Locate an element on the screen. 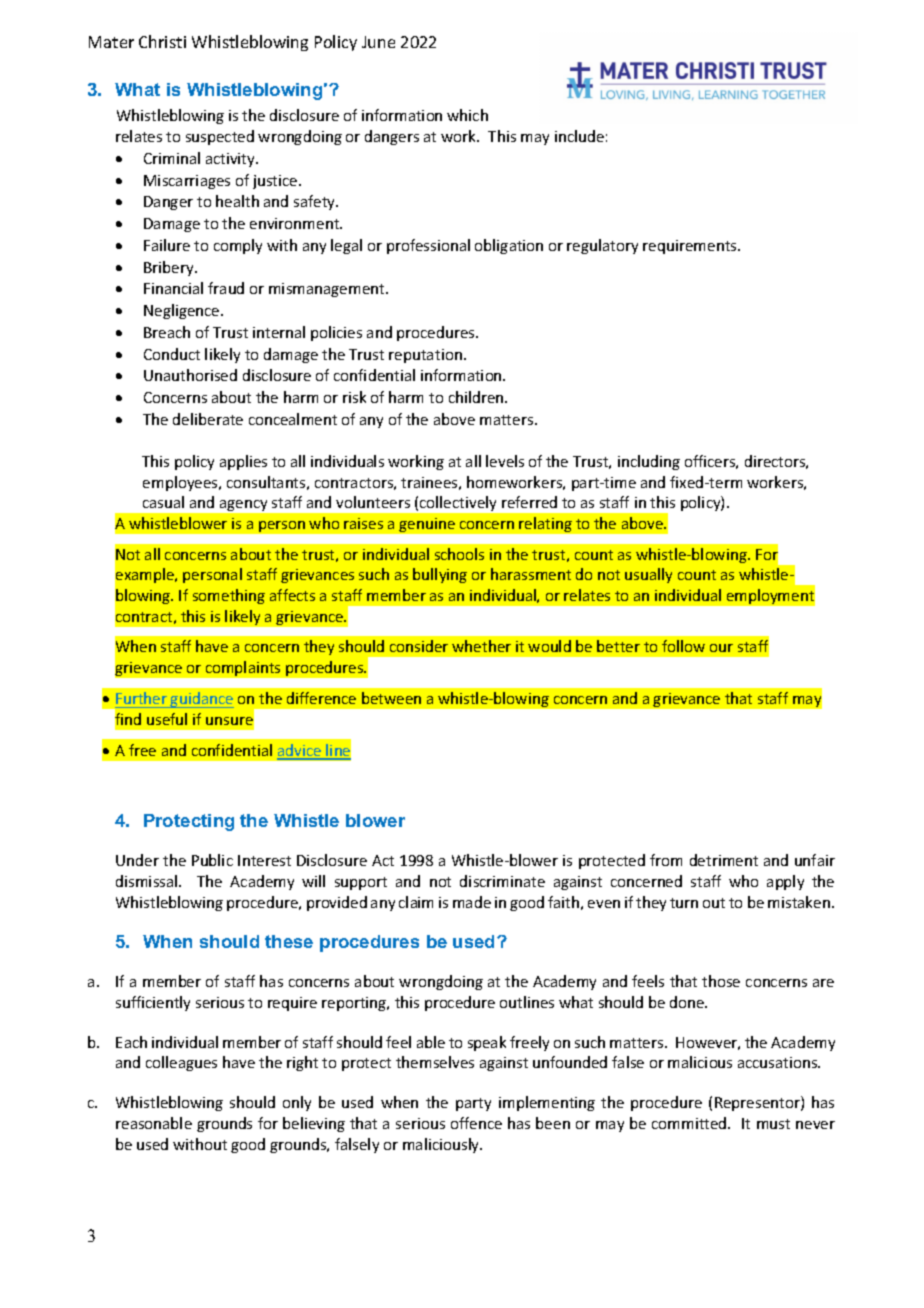  offence is located at coordinates (476, 1123).
